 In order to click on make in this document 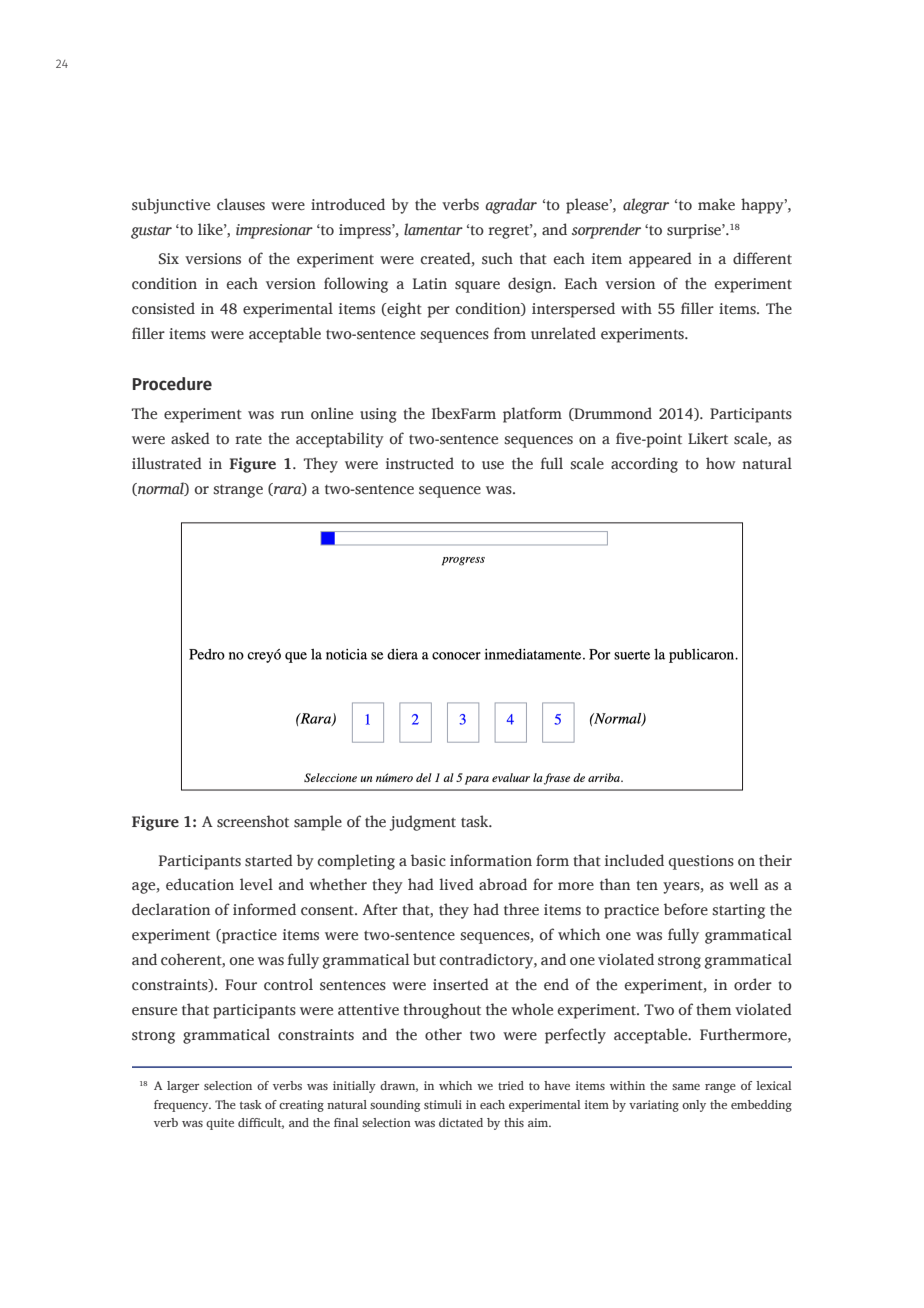, I will do `click(716, 204)`.
